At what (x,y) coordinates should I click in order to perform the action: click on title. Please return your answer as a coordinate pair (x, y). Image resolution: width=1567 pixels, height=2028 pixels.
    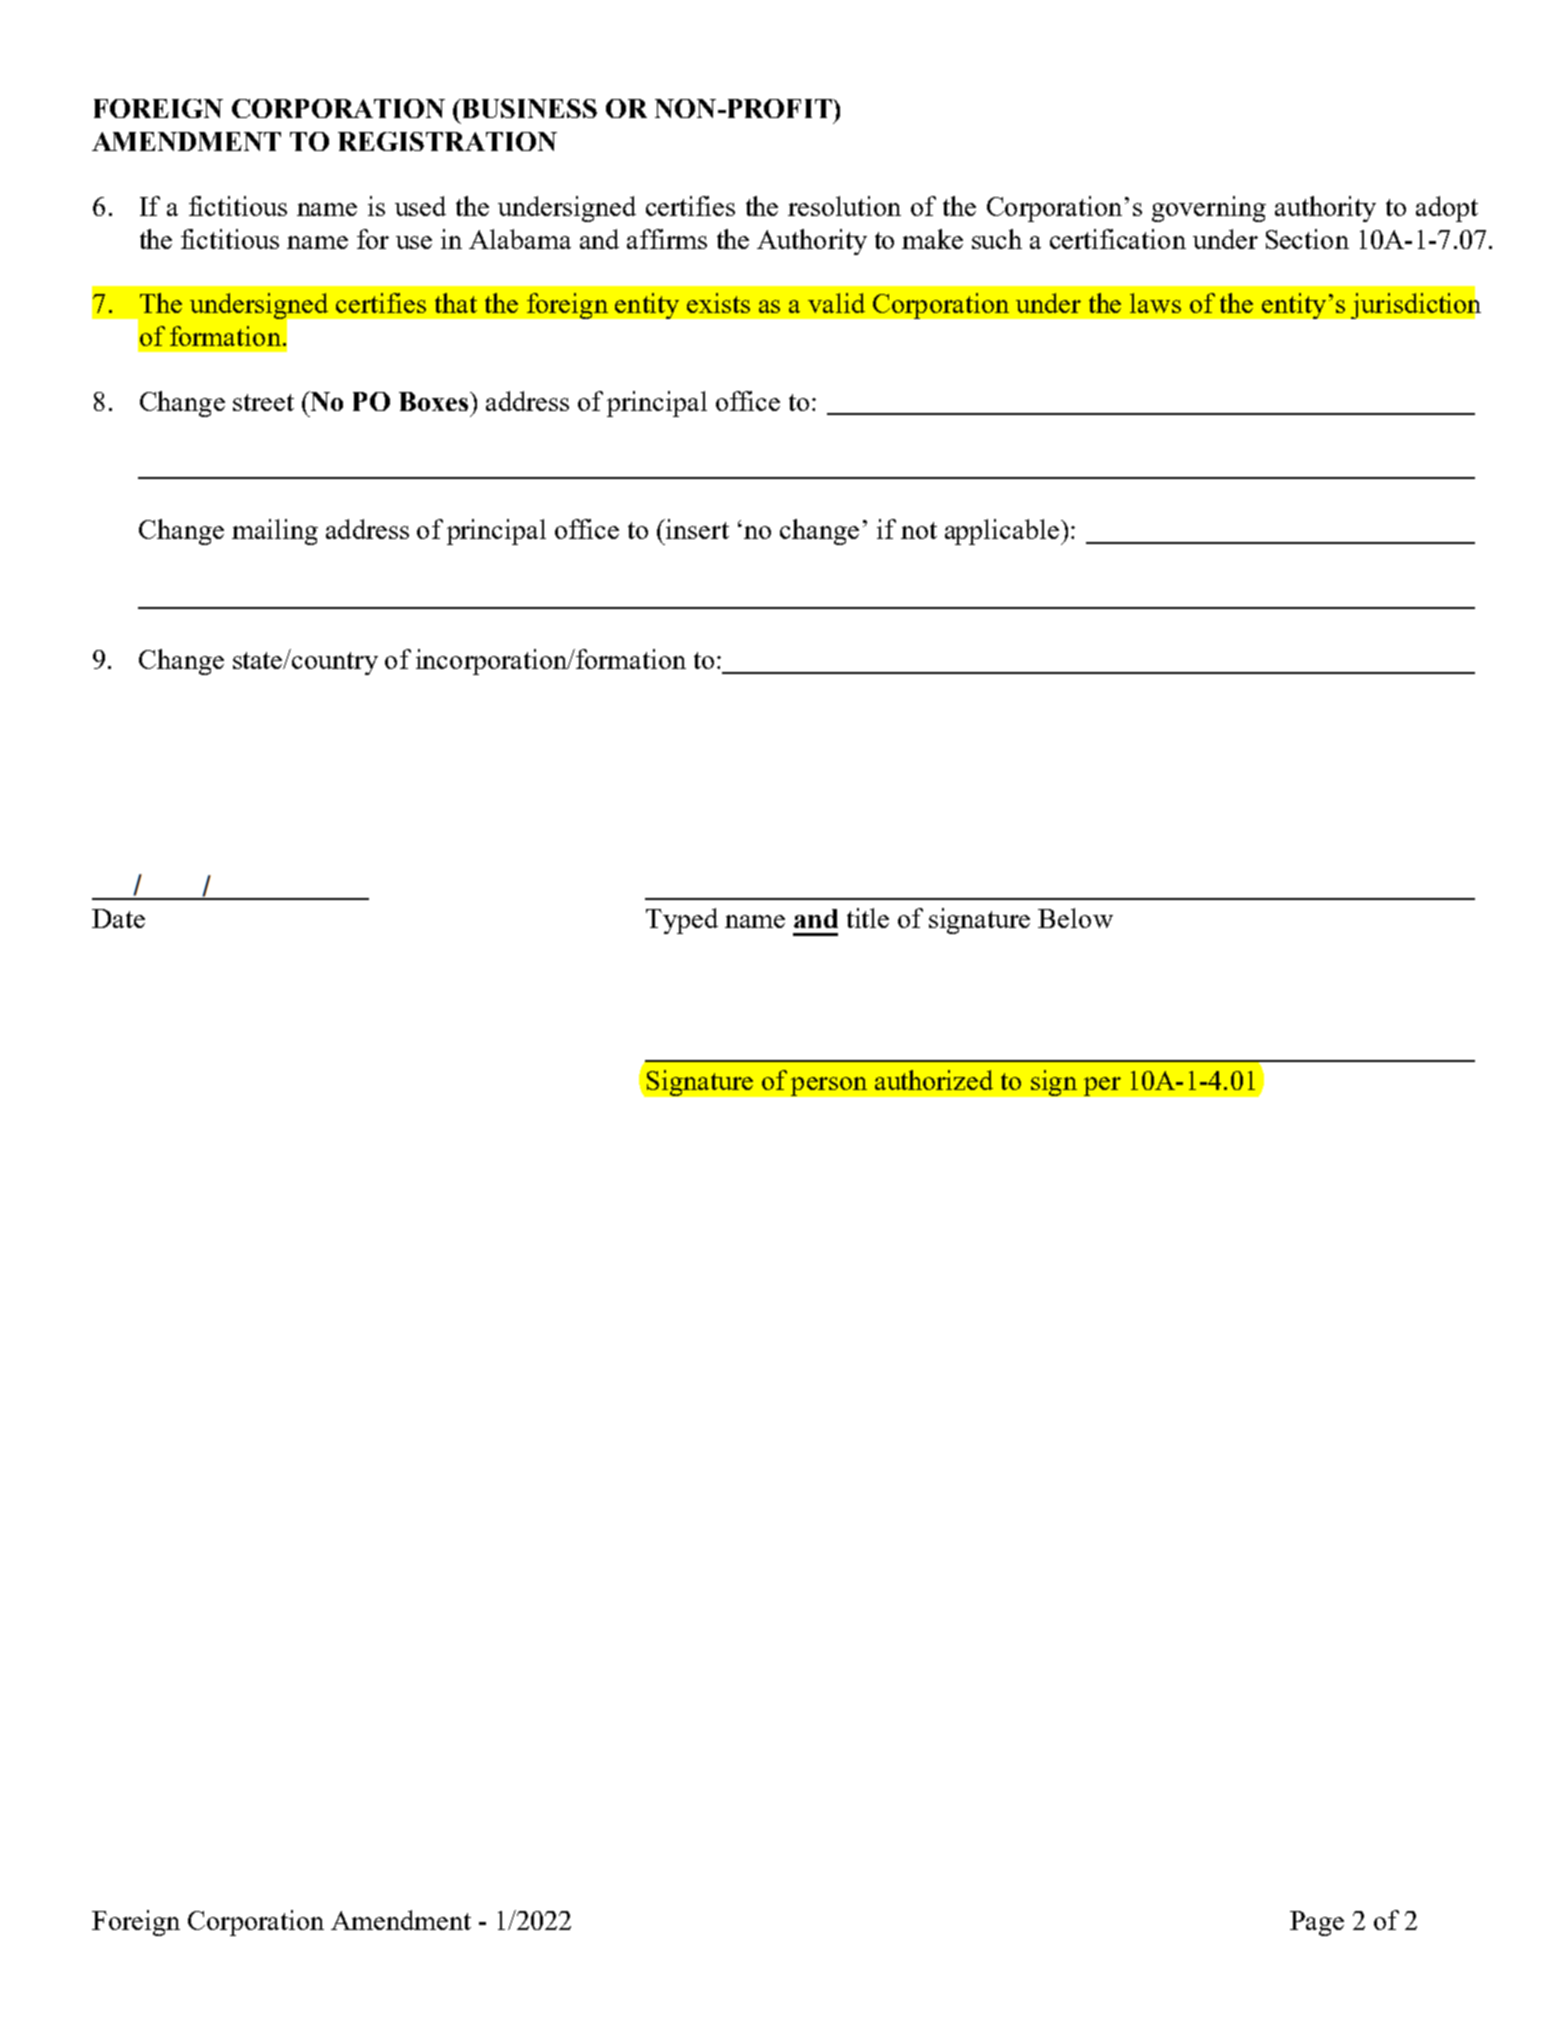
    Looking at the image, I should click on (868, 918).
